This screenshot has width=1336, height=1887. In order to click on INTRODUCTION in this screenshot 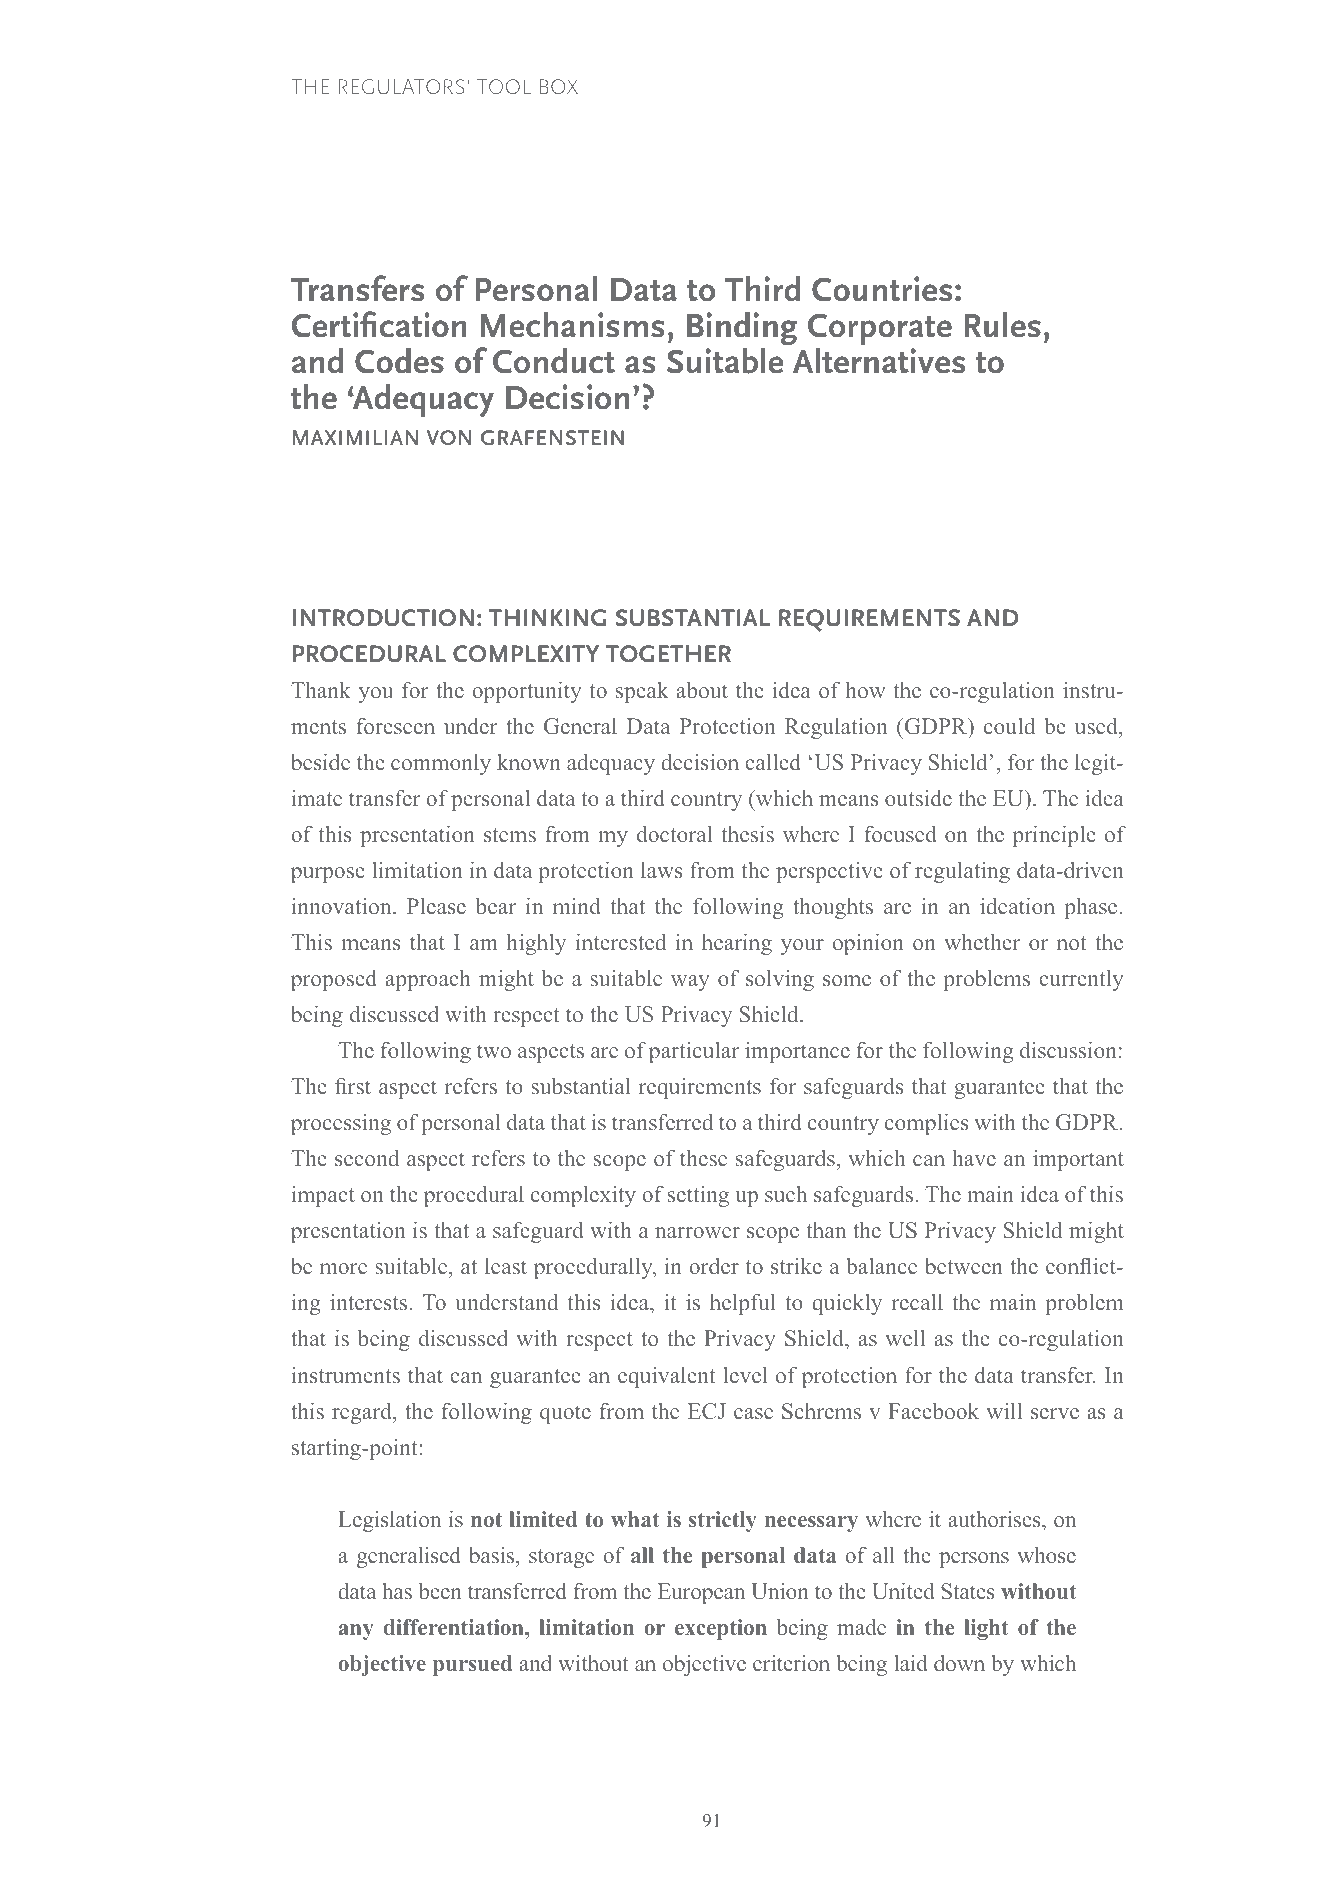, I will do `click(383, 618)`.
